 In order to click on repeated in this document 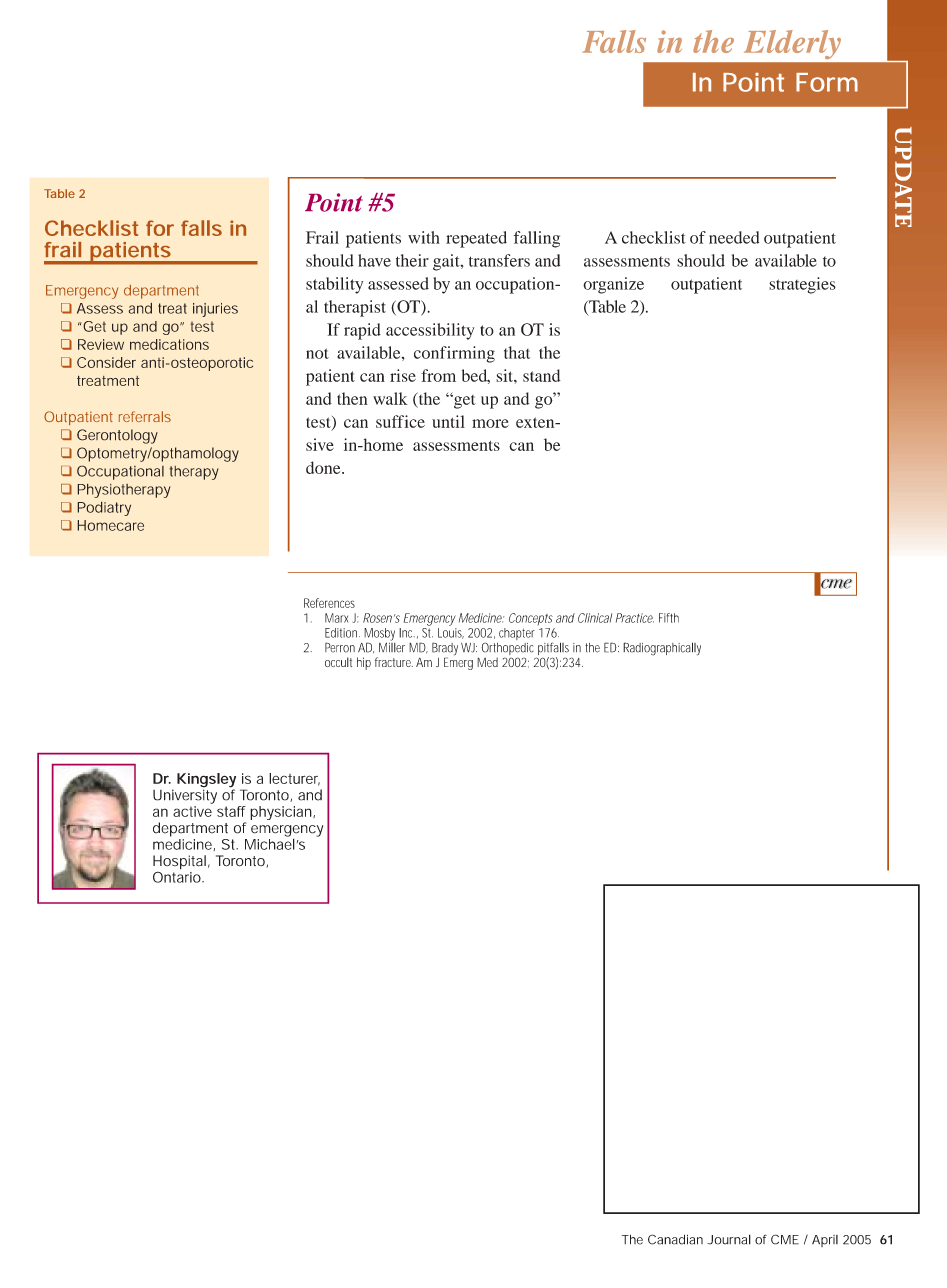, I will do `click(476, 239)`.
